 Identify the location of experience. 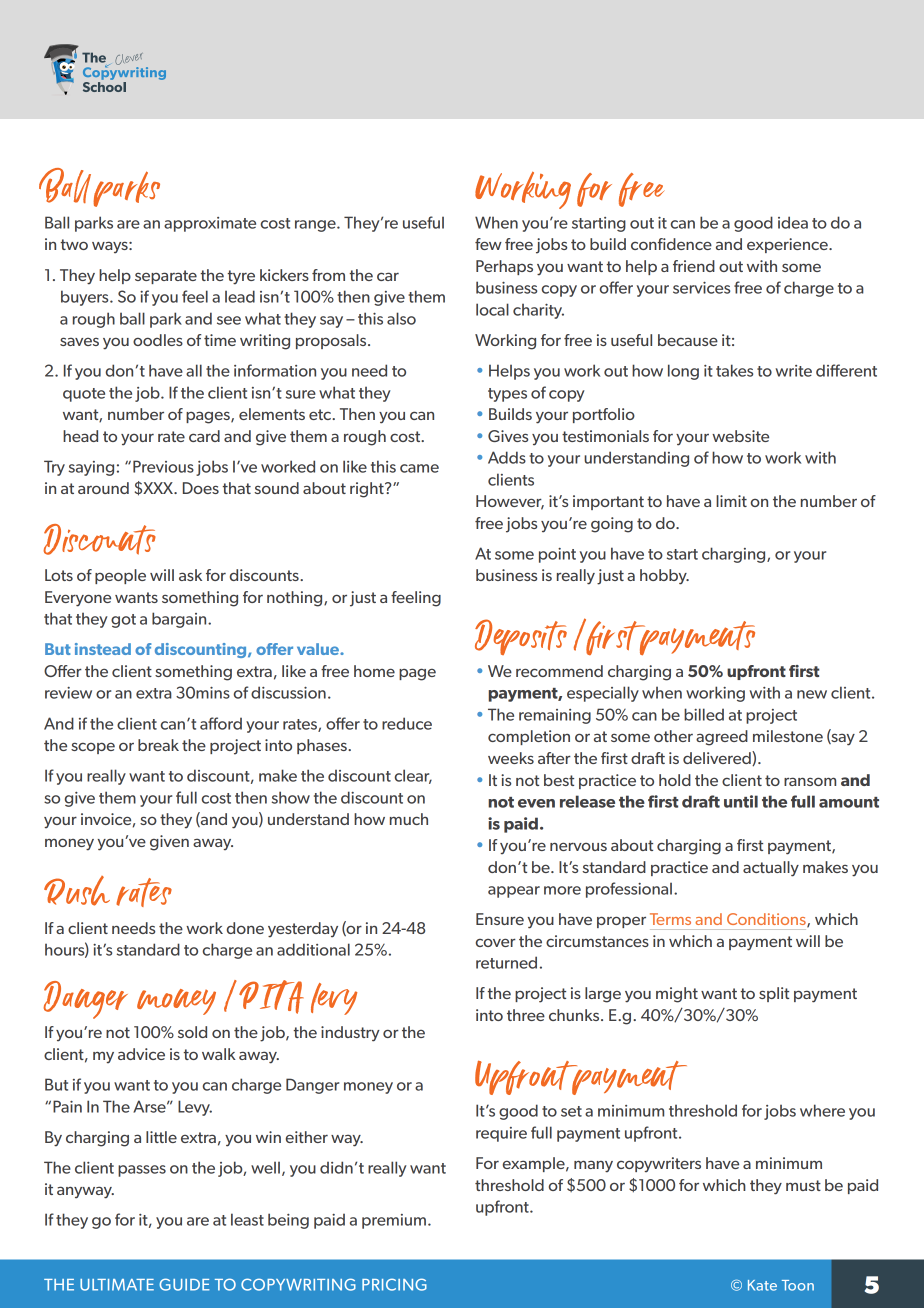
(788, 245).
